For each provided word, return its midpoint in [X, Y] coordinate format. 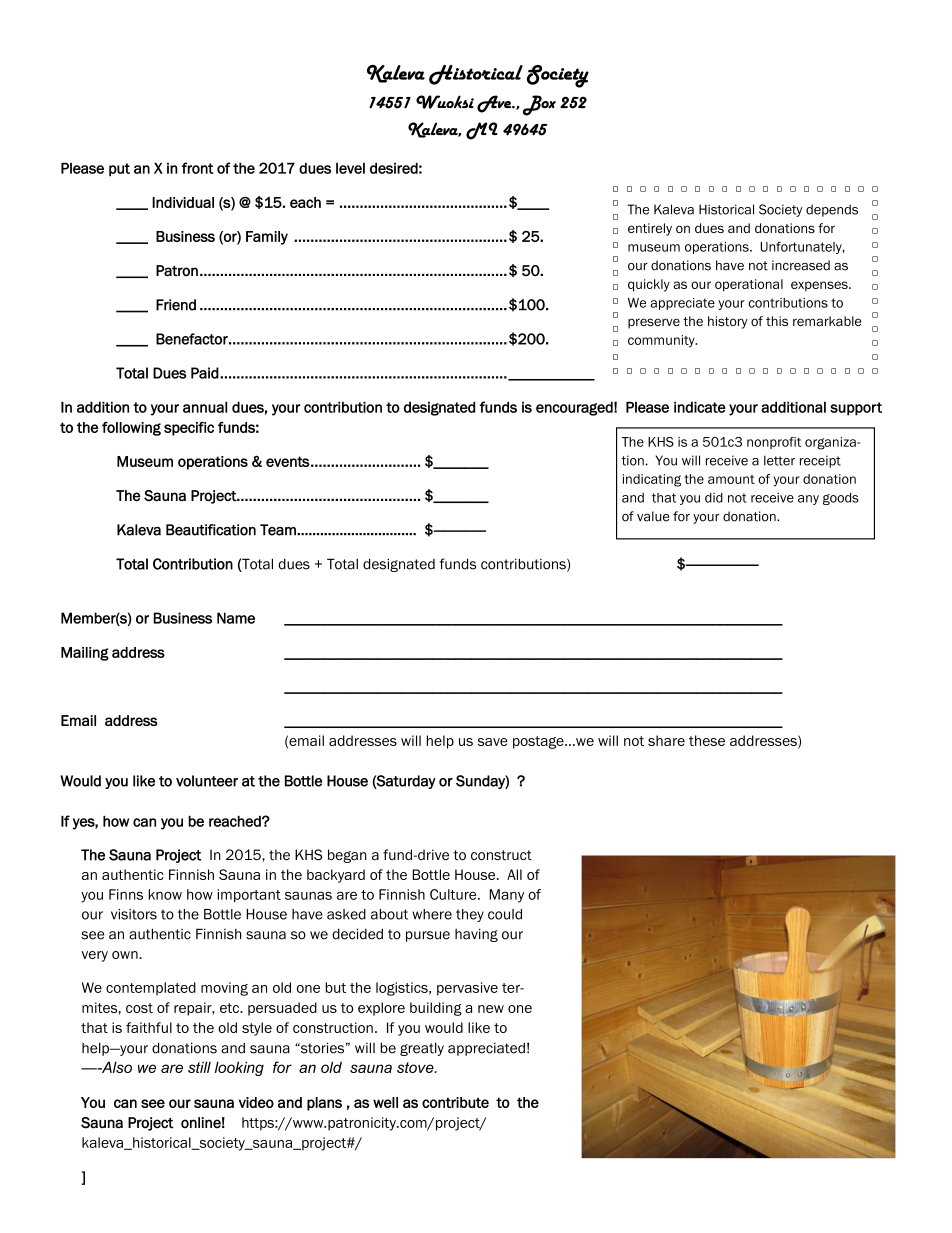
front [198, 168]
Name [236, 618]
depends [832, 210]
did [714, 498]
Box [539, 105]
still [199, 1067]
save [493, 742]
